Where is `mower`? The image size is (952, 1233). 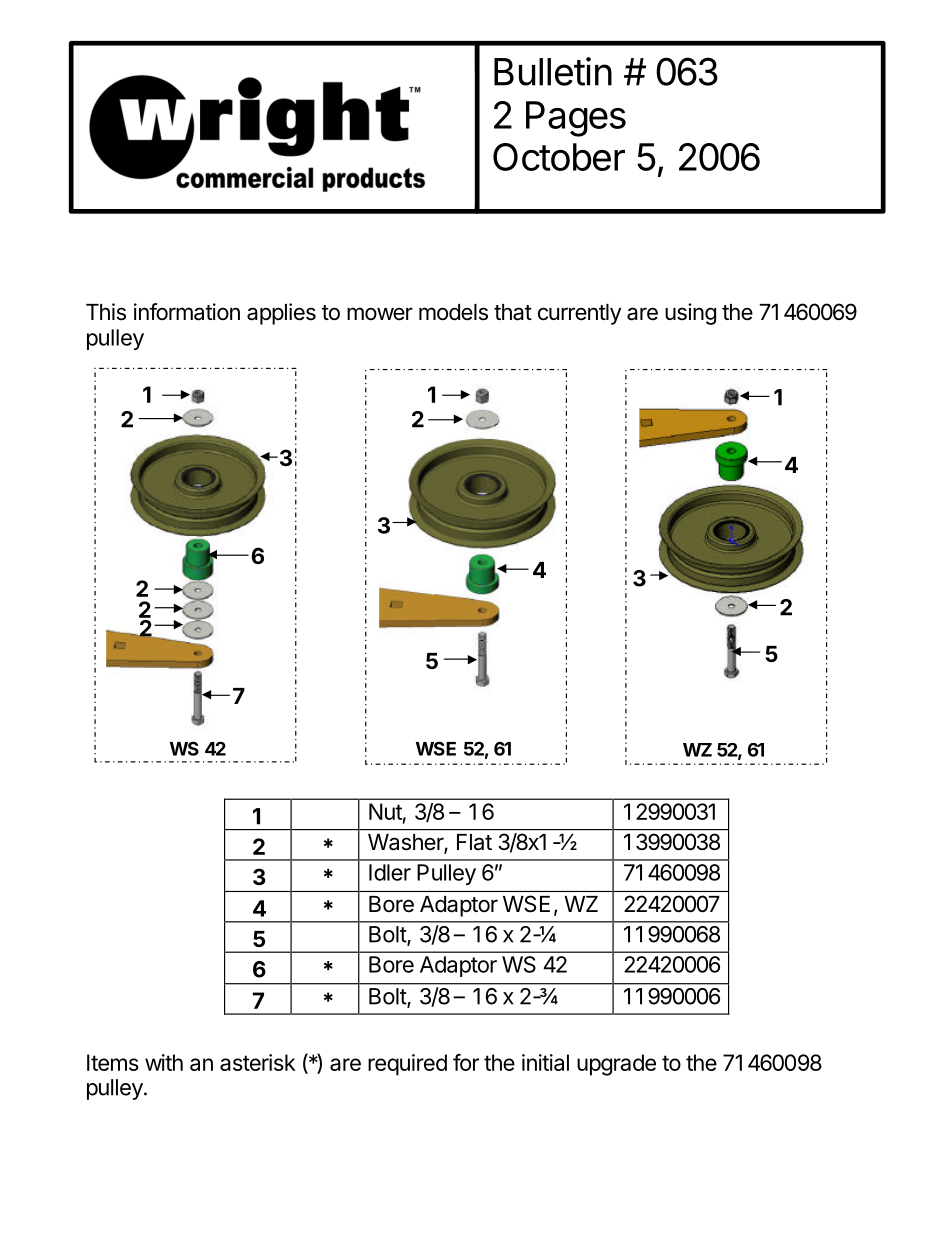
mower is located at coordinates (380, 314).
